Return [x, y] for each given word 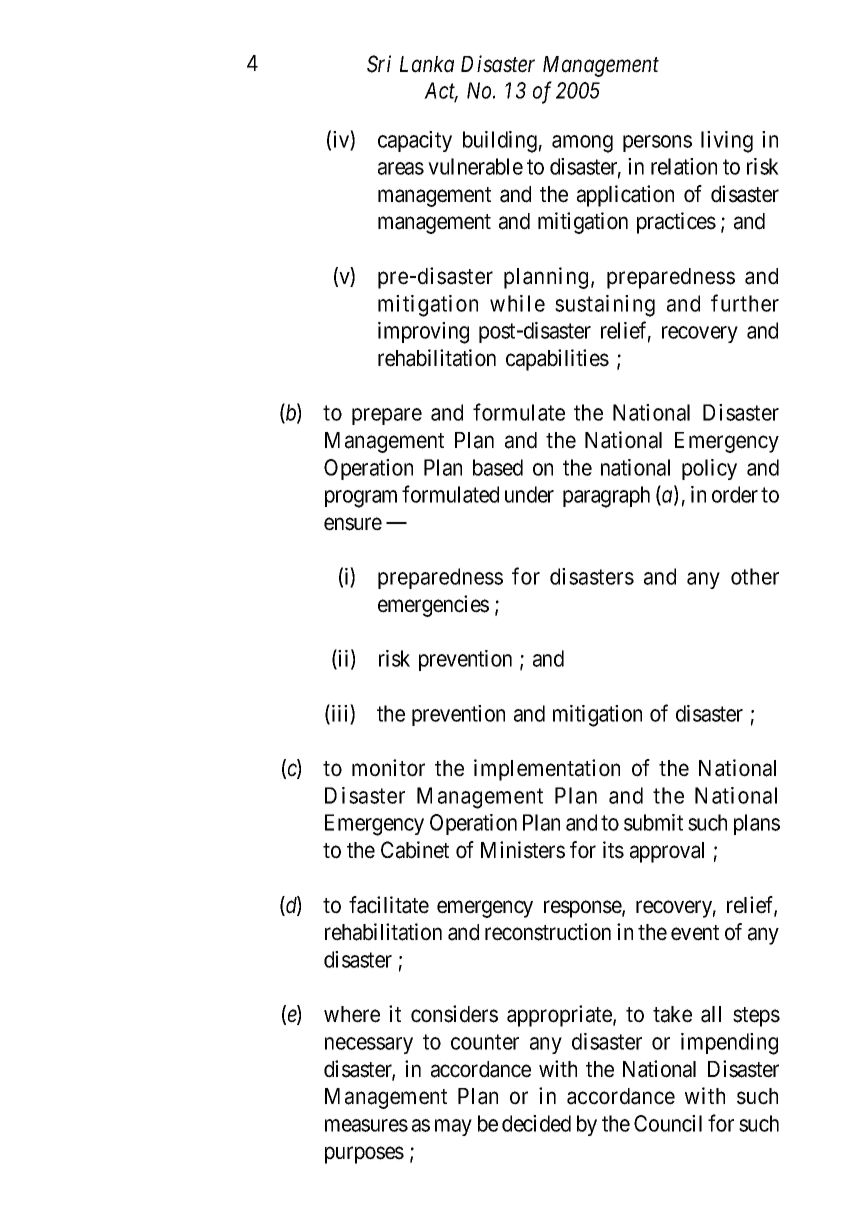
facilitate [389, 905]
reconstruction [548, 932]
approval [667, 852]
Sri [379, 64]
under [529, 494]
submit [653, 822]
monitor [388, 768]
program [361, 499]
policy [709, 469]
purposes [364, 1155]
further [745, 303]
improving [423, 333]
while [517, 303]
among [582, 144]
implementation [547, 770]
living [727, 142]
